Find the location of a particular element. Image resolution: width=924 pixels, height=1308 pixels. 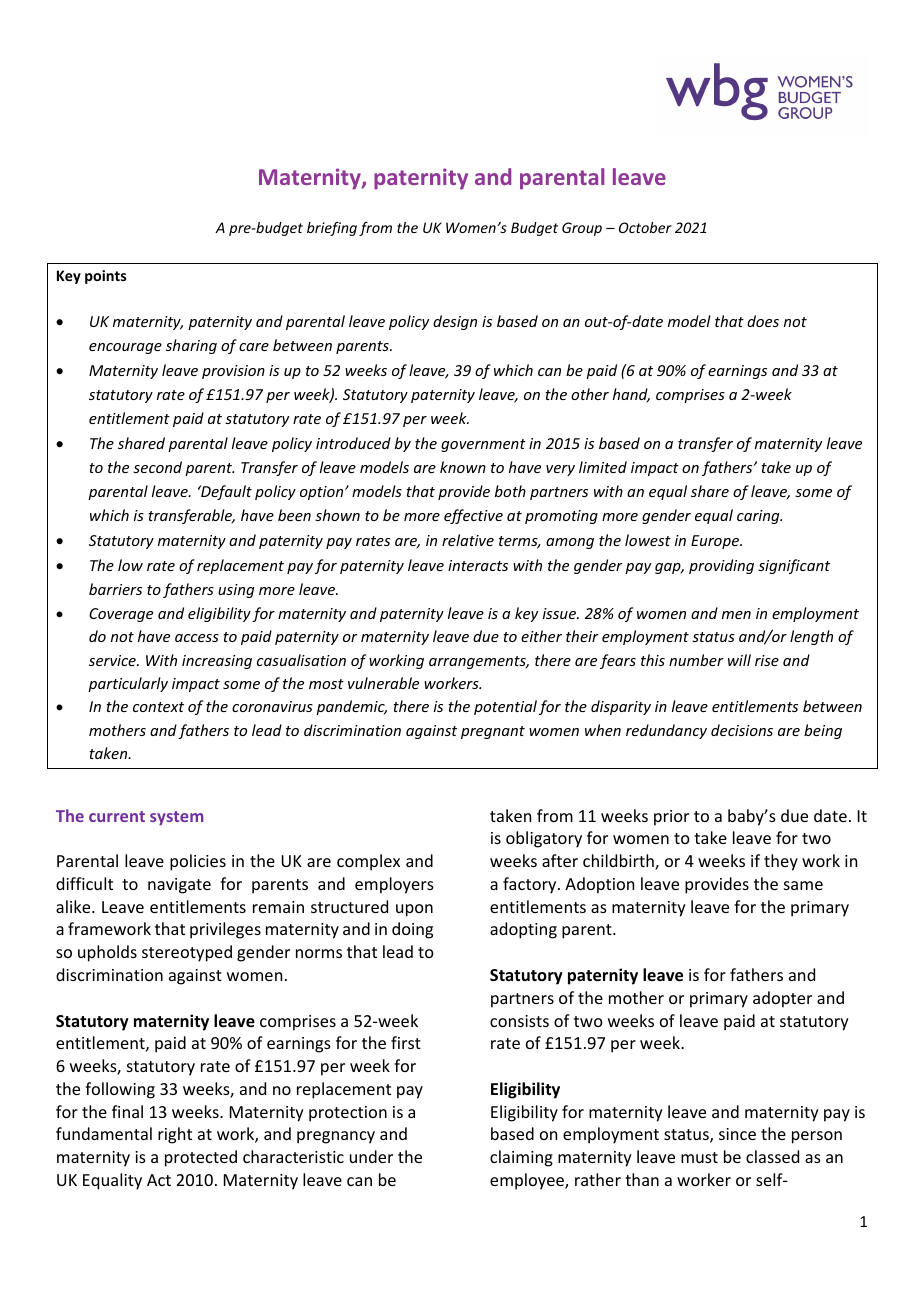

design is located at coordinates (455, 322).
